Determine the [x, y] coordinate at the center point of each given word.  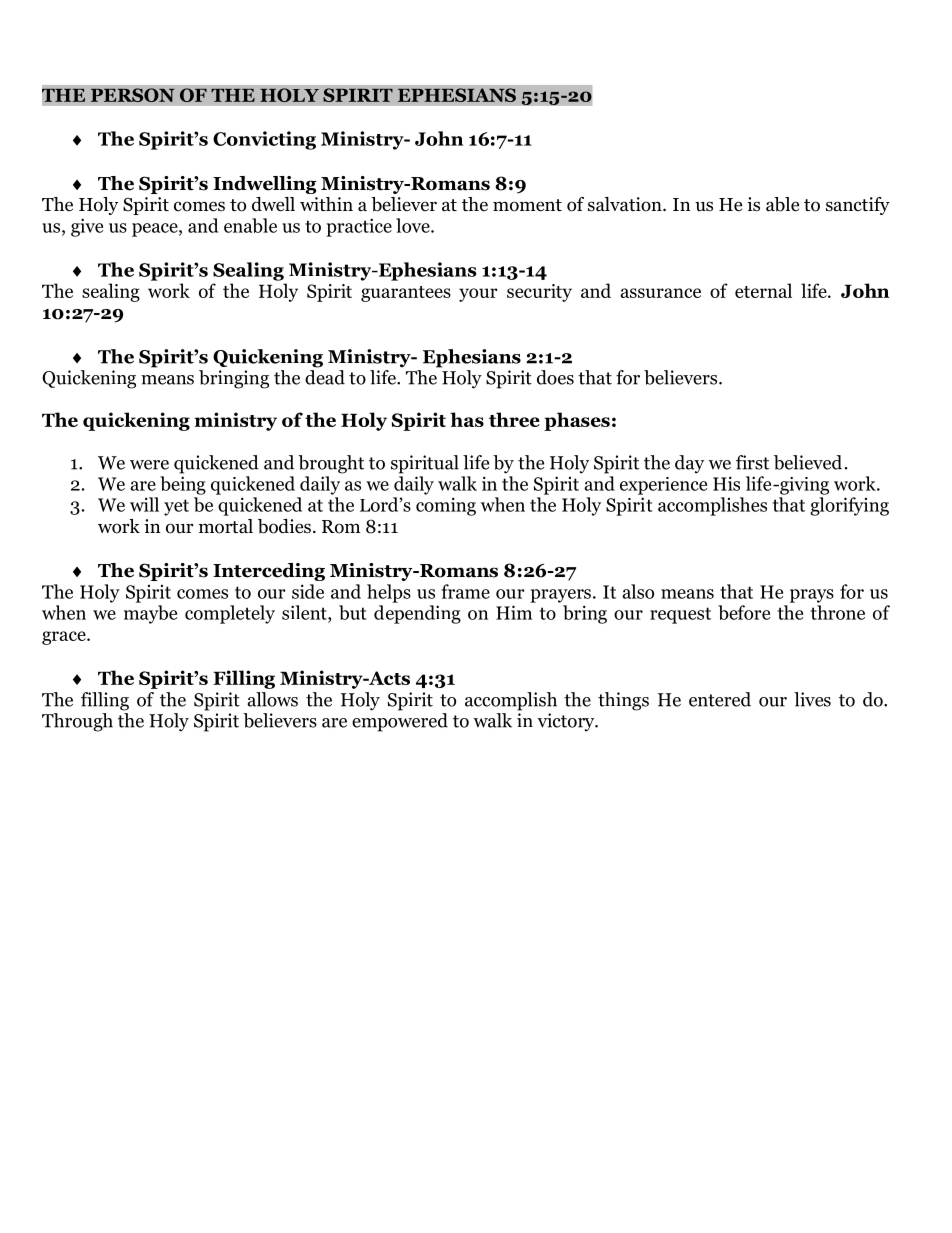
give [87, 227]
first [752, 462]
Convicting [264, 140]
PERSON [133, 95]
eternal [763, 290]
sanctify [858, 206]
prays [812, 596]
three [514, 419]
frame [465, 591]
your [478, 295]
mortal [226, 526]
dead [325, 377]
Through [77, 722]
